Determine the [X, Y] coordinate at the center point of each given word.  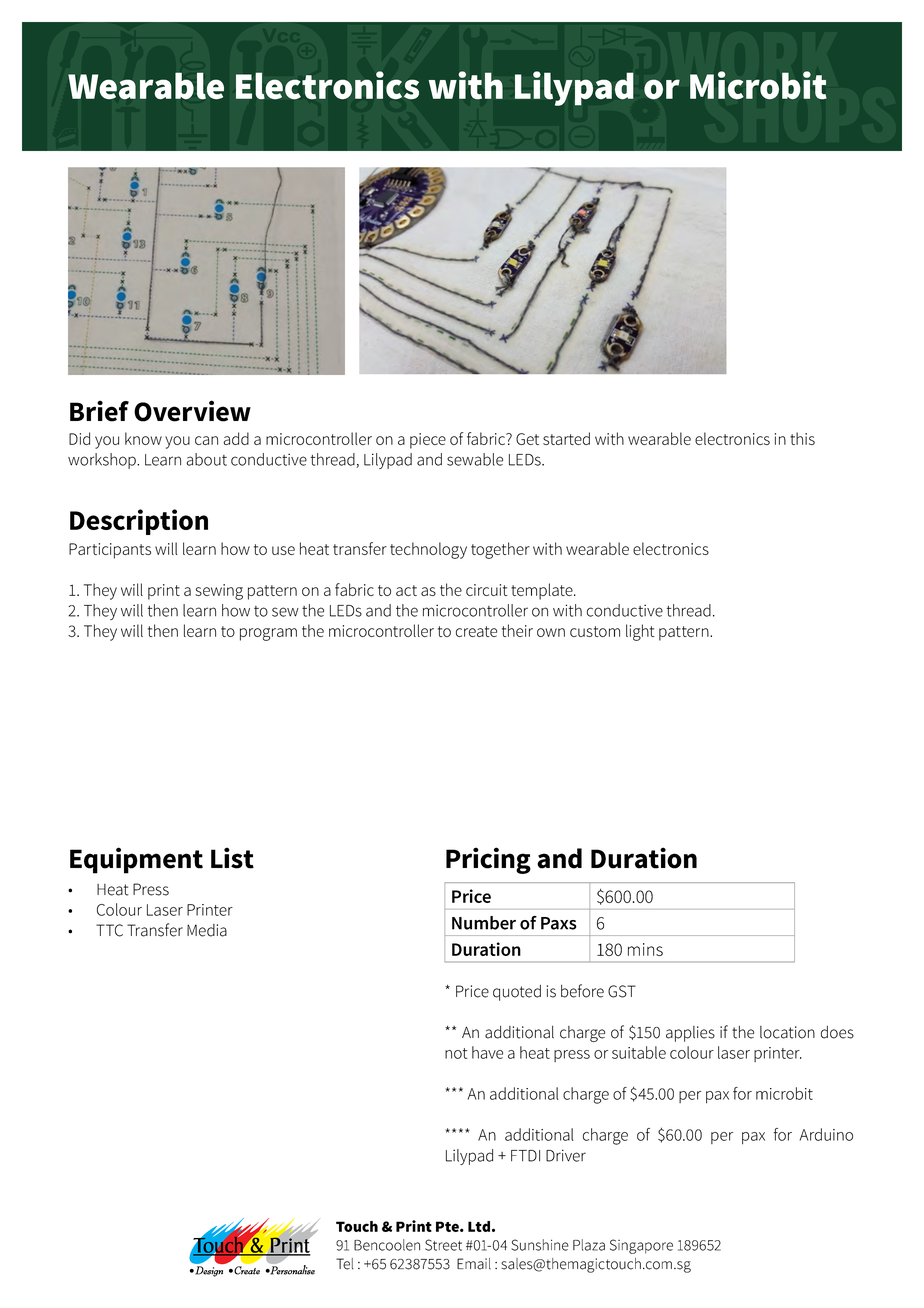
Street [443, 1245]
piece [428, 441]
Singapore [641, 1246]
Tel [344, 1264]
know [143, 438]
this [802, 438]
